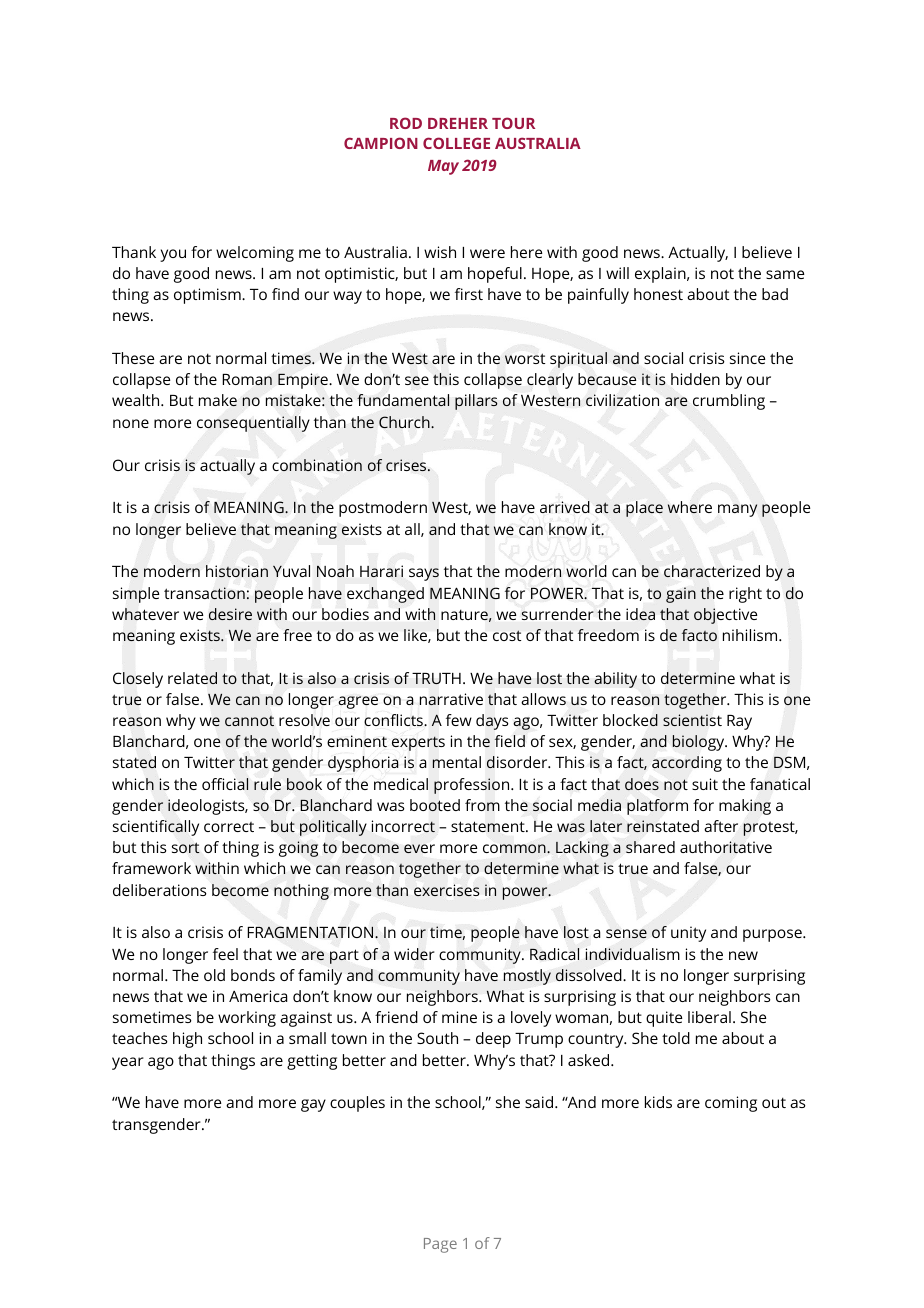 This screenshot has width=924, height=1308. Describe the element at coordinates (456, 143) in the screenshot. I see `COLLEGE` at that location.
